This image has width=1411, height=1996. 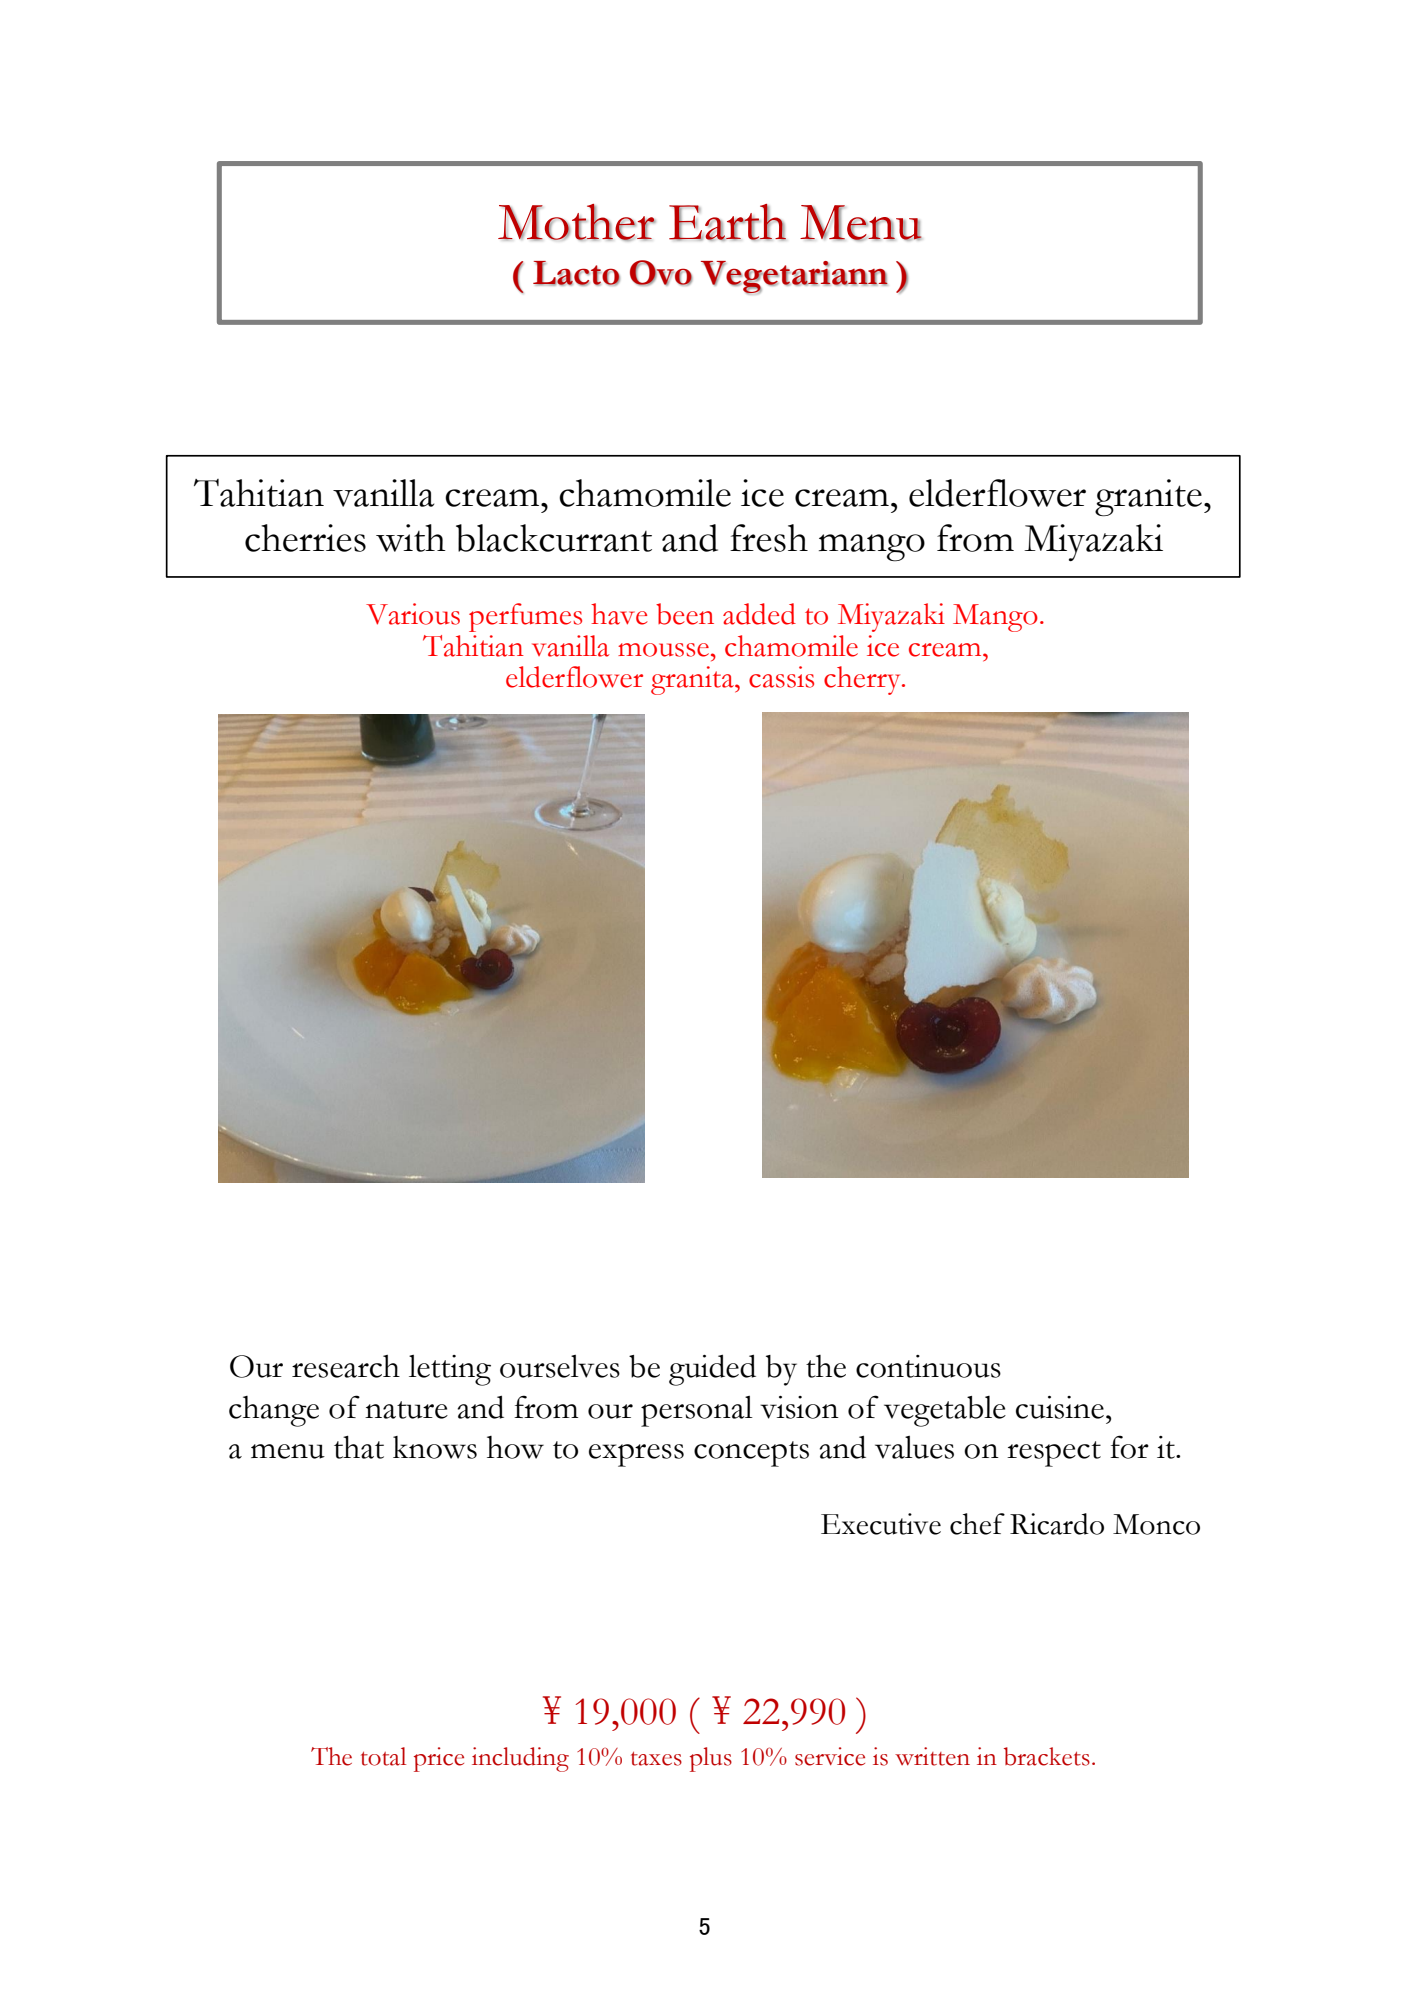 I want to click on added, so click(x=759, y=614).
